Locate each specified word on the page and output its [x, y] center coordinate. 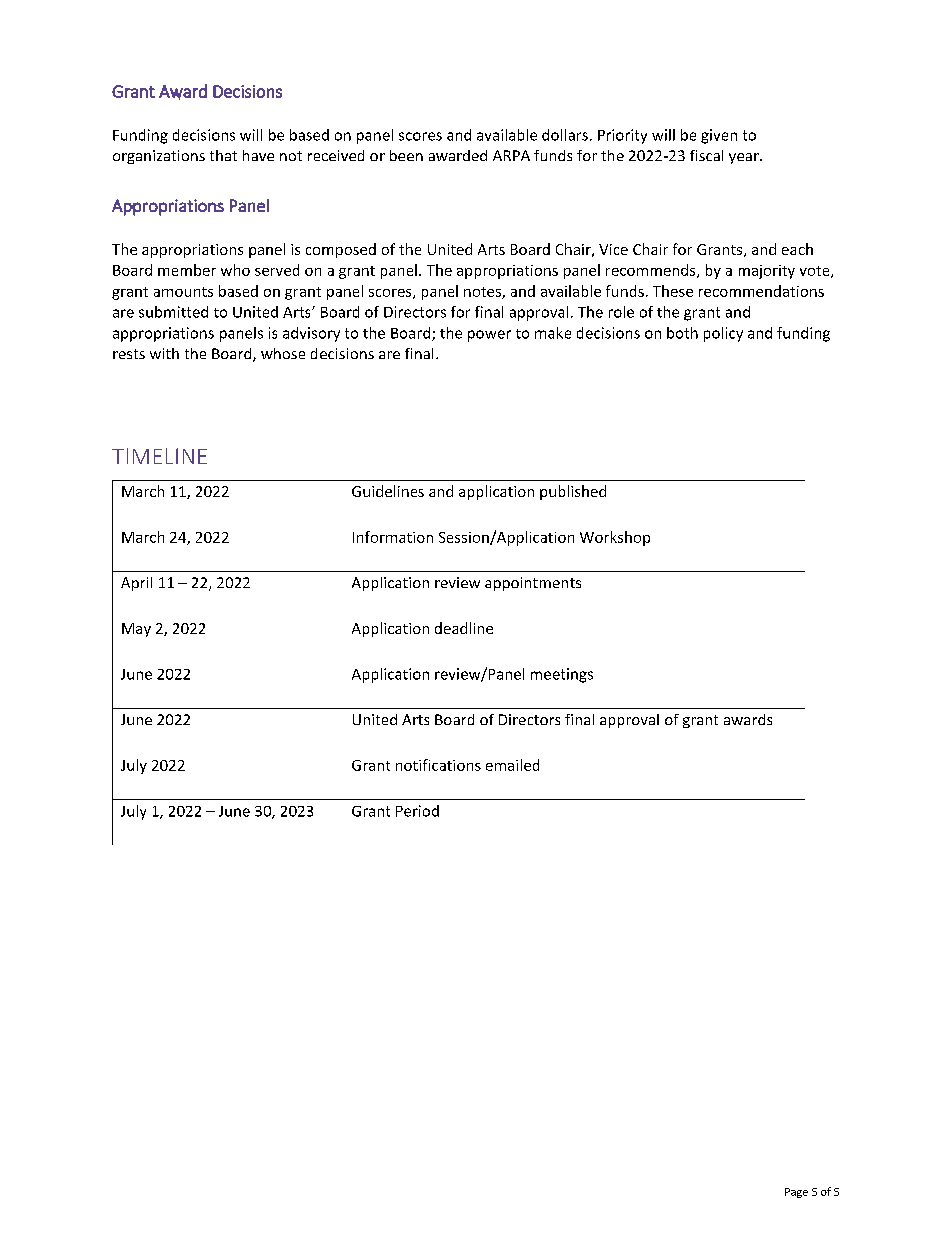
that [223, 155]
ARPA [511, 155]
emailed [512, 765]
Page [796, 1193]
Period [417, 811]
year [745, 158]
